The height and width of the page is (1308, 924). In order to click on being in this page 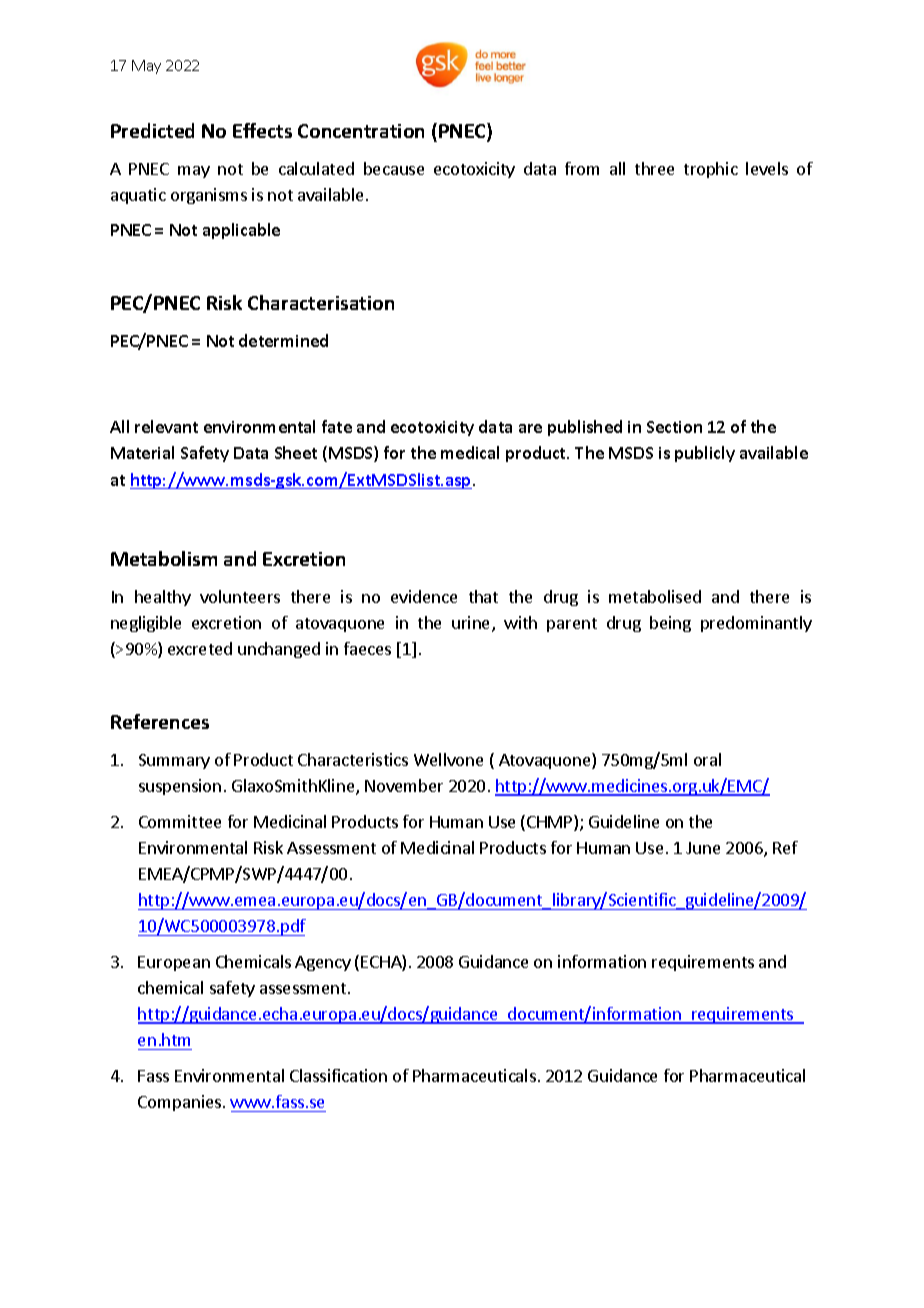, I will do `click(670, 624)`.
